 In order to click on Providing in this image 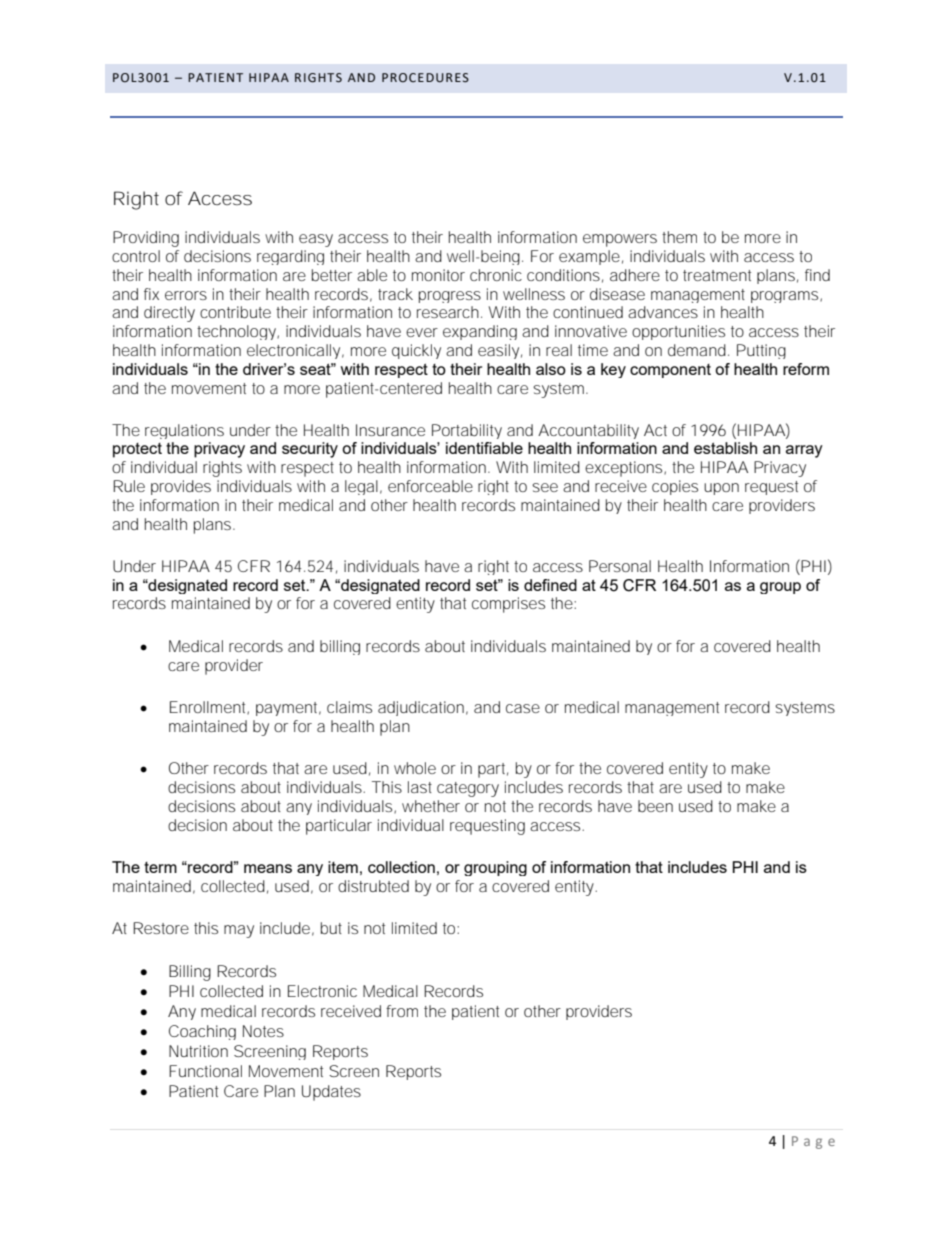, I will do `click(146, 239)`.
